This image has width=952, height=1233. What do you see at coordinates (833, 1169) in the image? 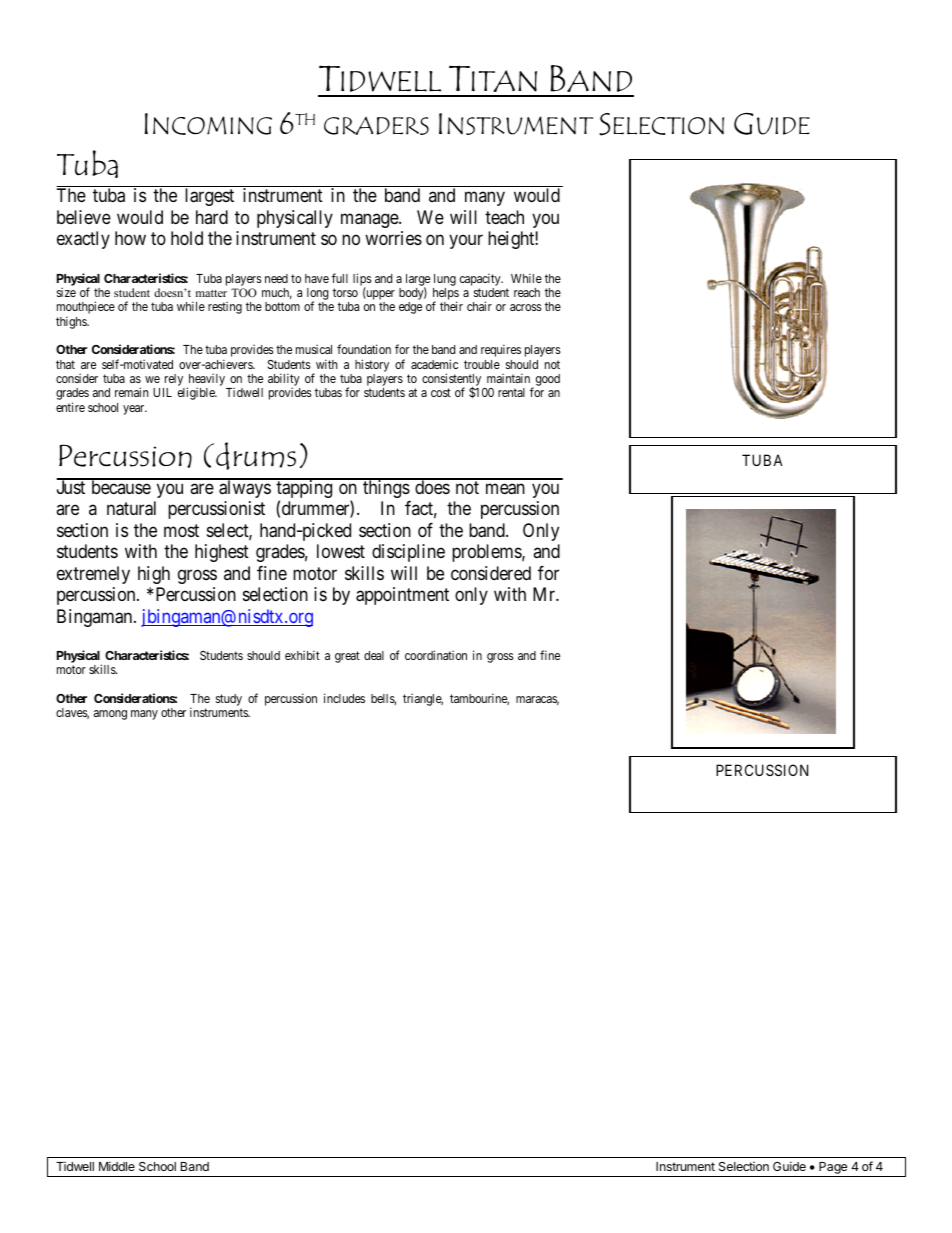
I see `Page` at bounding box center [833, 1169].
